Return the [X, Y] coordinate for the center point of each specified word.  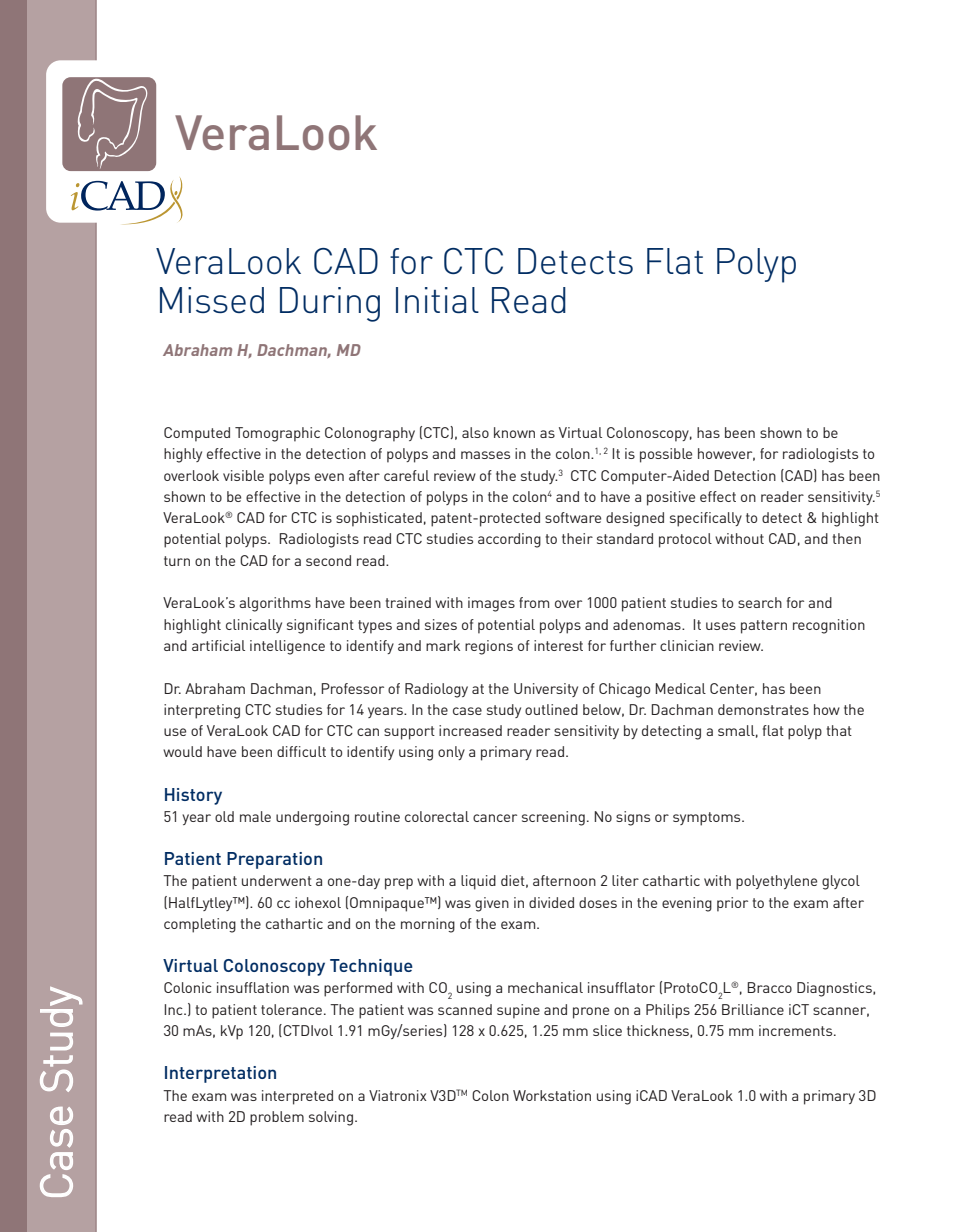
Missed [212, 300]
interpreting [202, 711]
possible [666, 455]
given [492, 904]
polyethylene [776, 882]
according [509, 540]
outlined [551, 709]
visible [243, 475]
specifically [706, 519]
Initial [437, 300]
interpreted [297, 1097]
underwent [277, 880]
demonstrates [763, 709]
